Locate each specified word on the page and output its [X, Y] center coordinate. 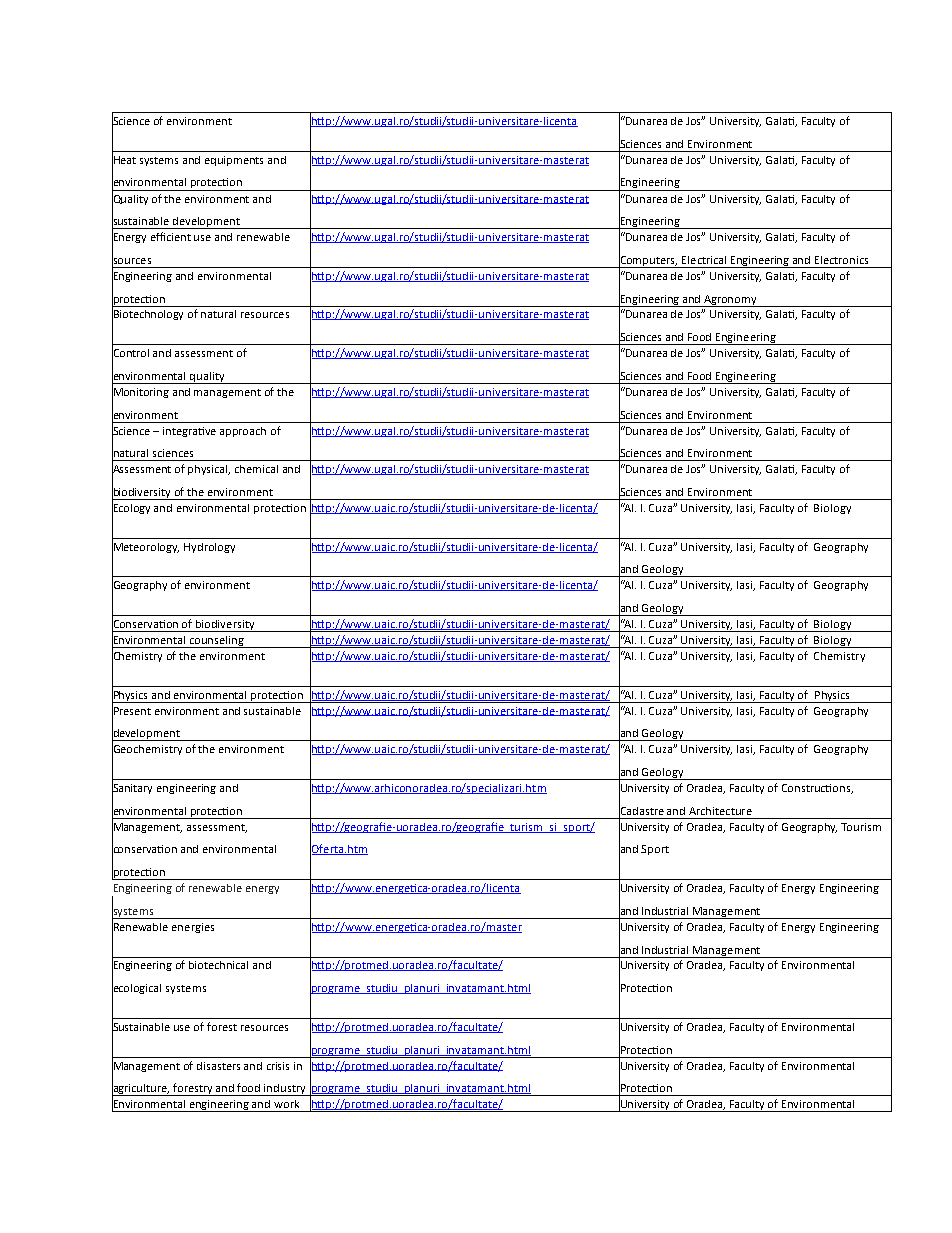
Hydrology [209, 548]
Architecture [720, 811]
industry [285, 1090]
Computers [648, 261]
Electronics [841, 260]
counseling [217, 642]
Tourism [861, 827]
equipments [234, 161]
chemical [256, 469]
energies [193, 928]
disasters [218, 1066]
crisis [278, 1066]
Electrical [704, 260]
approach [243, 432]
